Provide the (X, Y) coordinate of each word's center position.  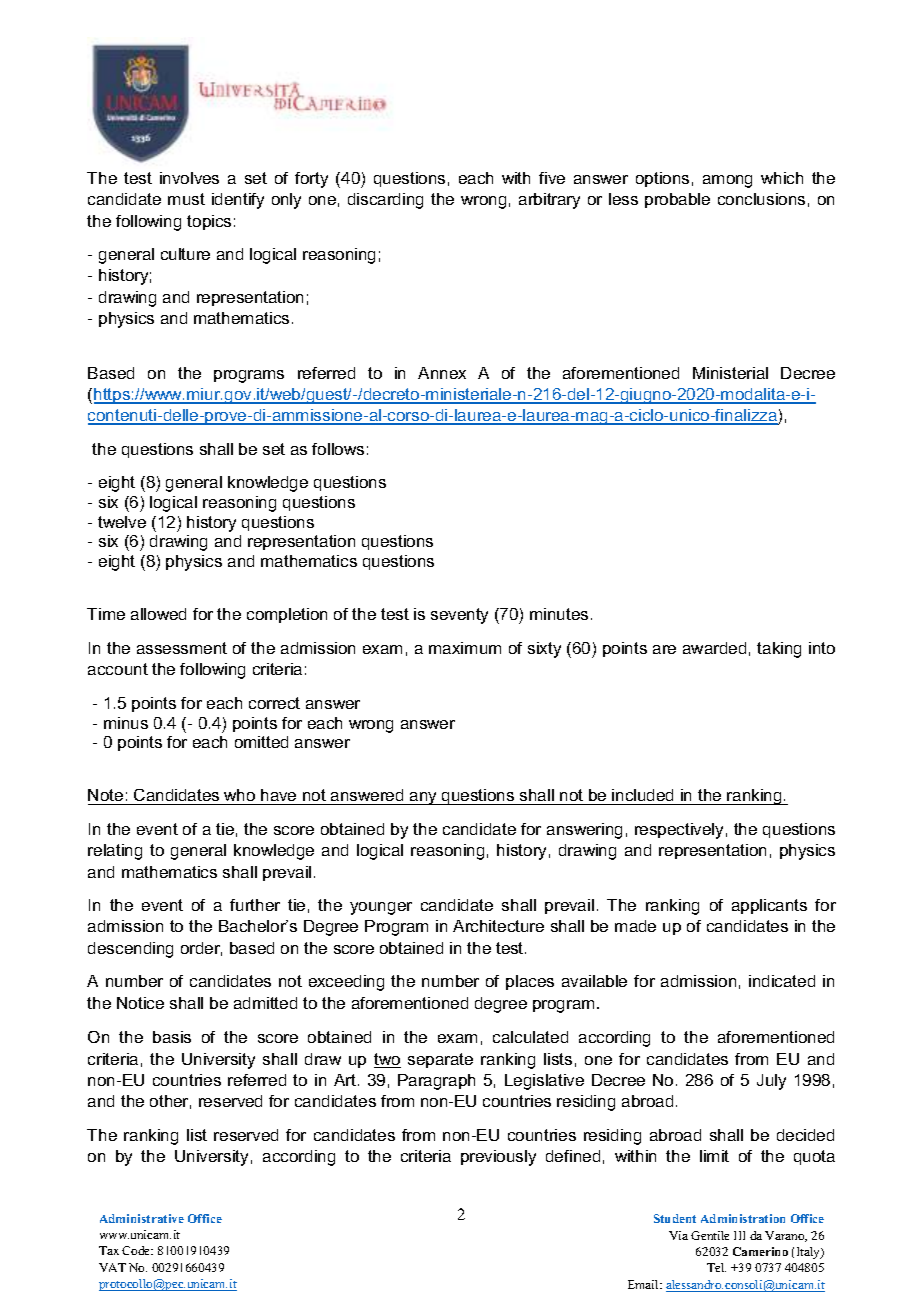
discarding (385, 201)
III (739, 1235)
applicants (769, 906)
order (201, 949)
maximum (465, 648)
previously (498, 1158)
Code (137, 1250)
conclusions (761, 199)
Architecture (498, 926)
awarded (714, 648)
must (186, 199)
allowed (158, 614)
